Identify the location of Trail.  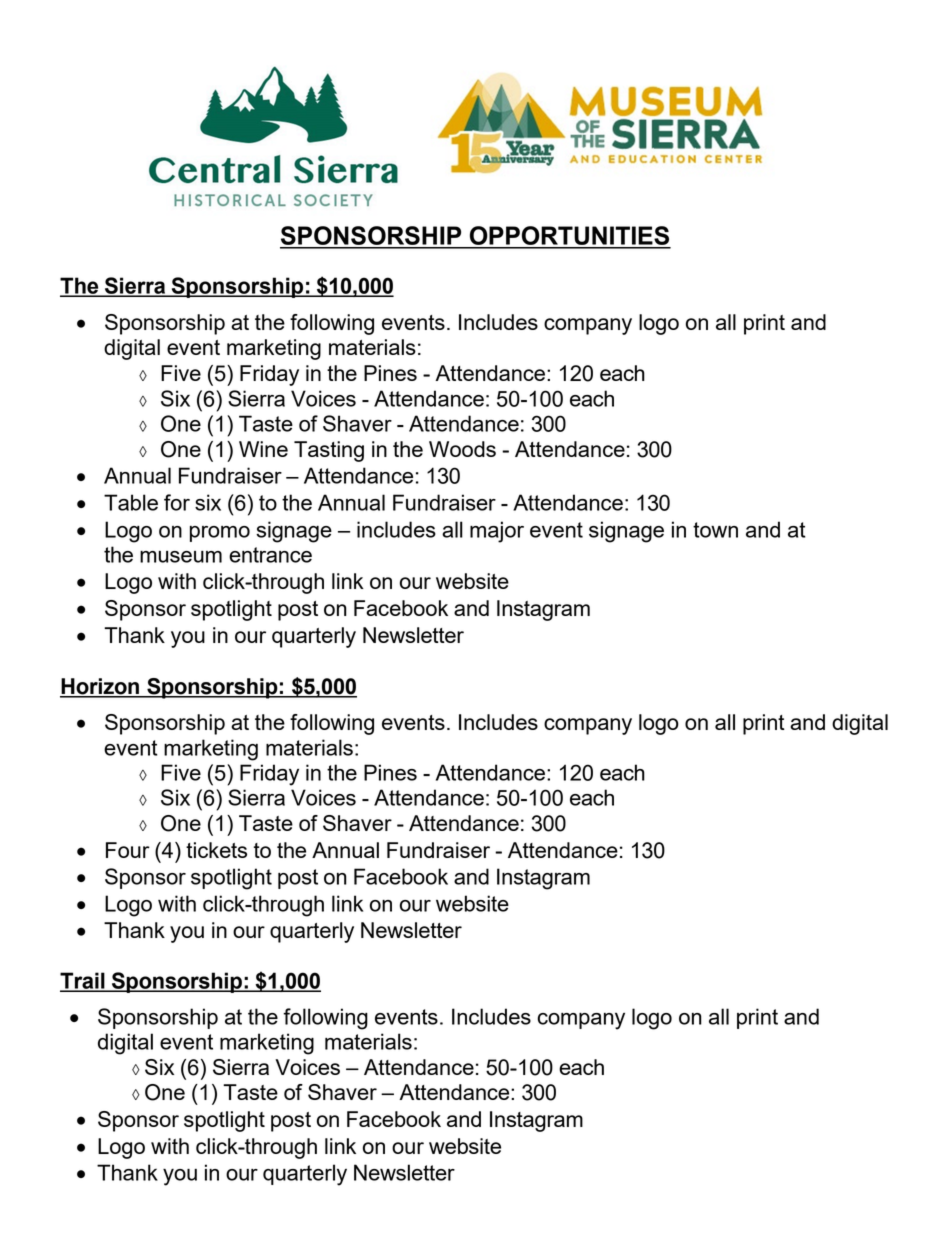
(83, 981).
